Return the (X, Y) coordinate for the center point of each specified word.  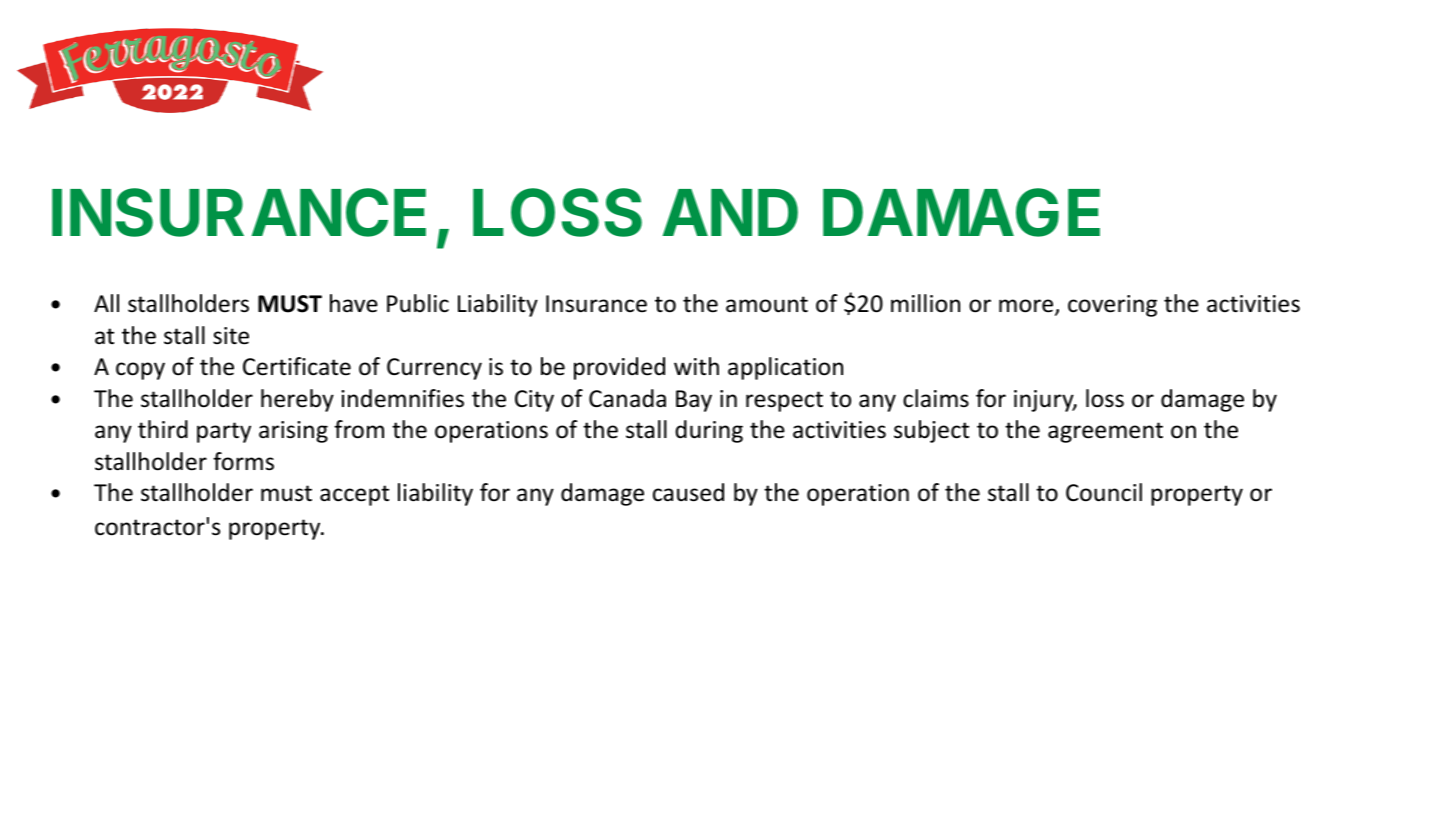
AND (730, 212)
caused (688, 492)
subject (931, 431)
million (925, 303)
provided (619, 368)
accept (354, 495)
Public (418, 303)
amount (767, 304)
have (354, 303)
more (1027, 307)
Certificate (297, 366)
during (709, 431)
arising (293, 432)
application (785, 368)
